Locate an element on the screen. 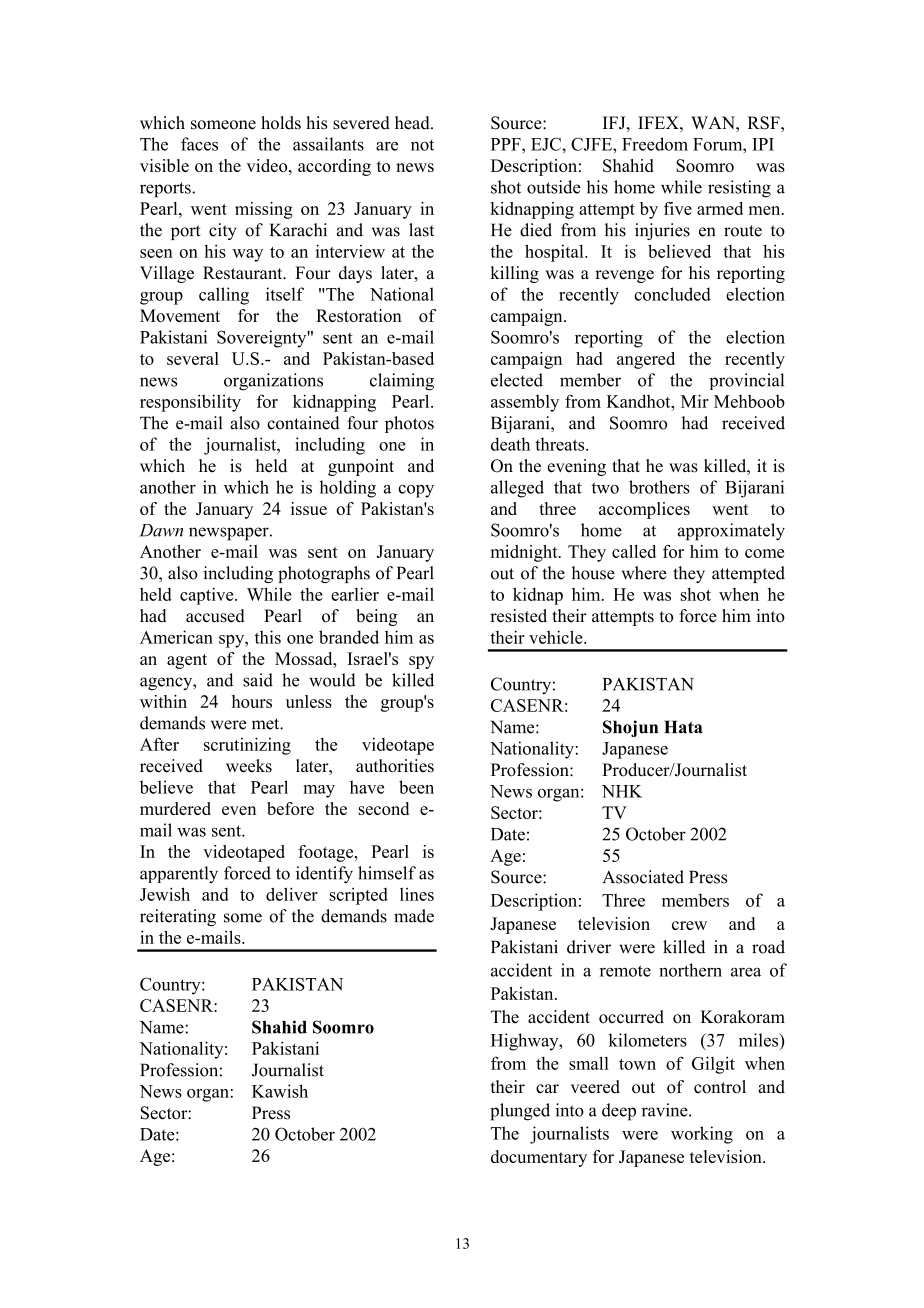 The width and height of the screenshot is (924, 1308). weeks is located at coordinates (249, 766).
